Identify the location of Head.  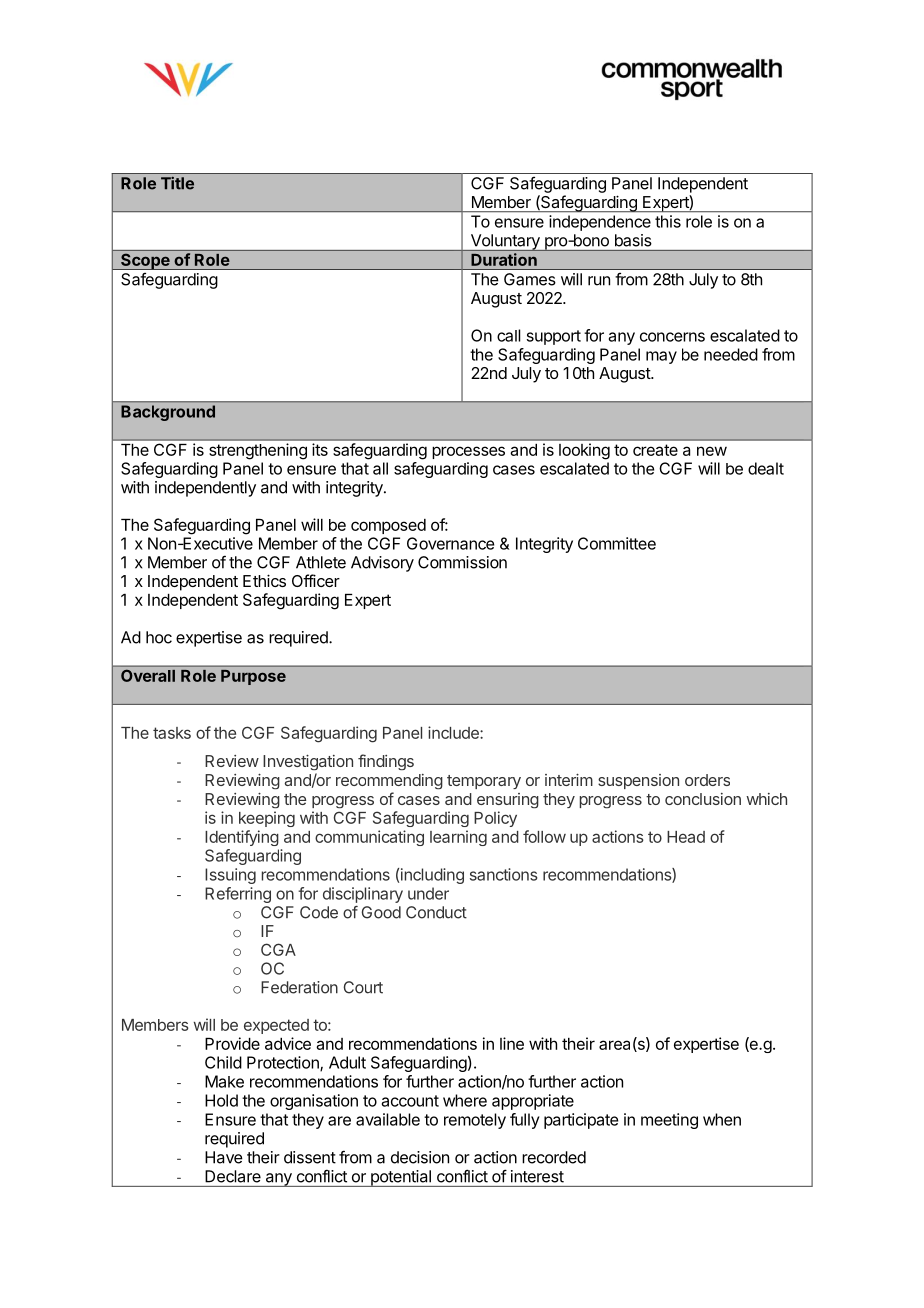
(686, 837).
